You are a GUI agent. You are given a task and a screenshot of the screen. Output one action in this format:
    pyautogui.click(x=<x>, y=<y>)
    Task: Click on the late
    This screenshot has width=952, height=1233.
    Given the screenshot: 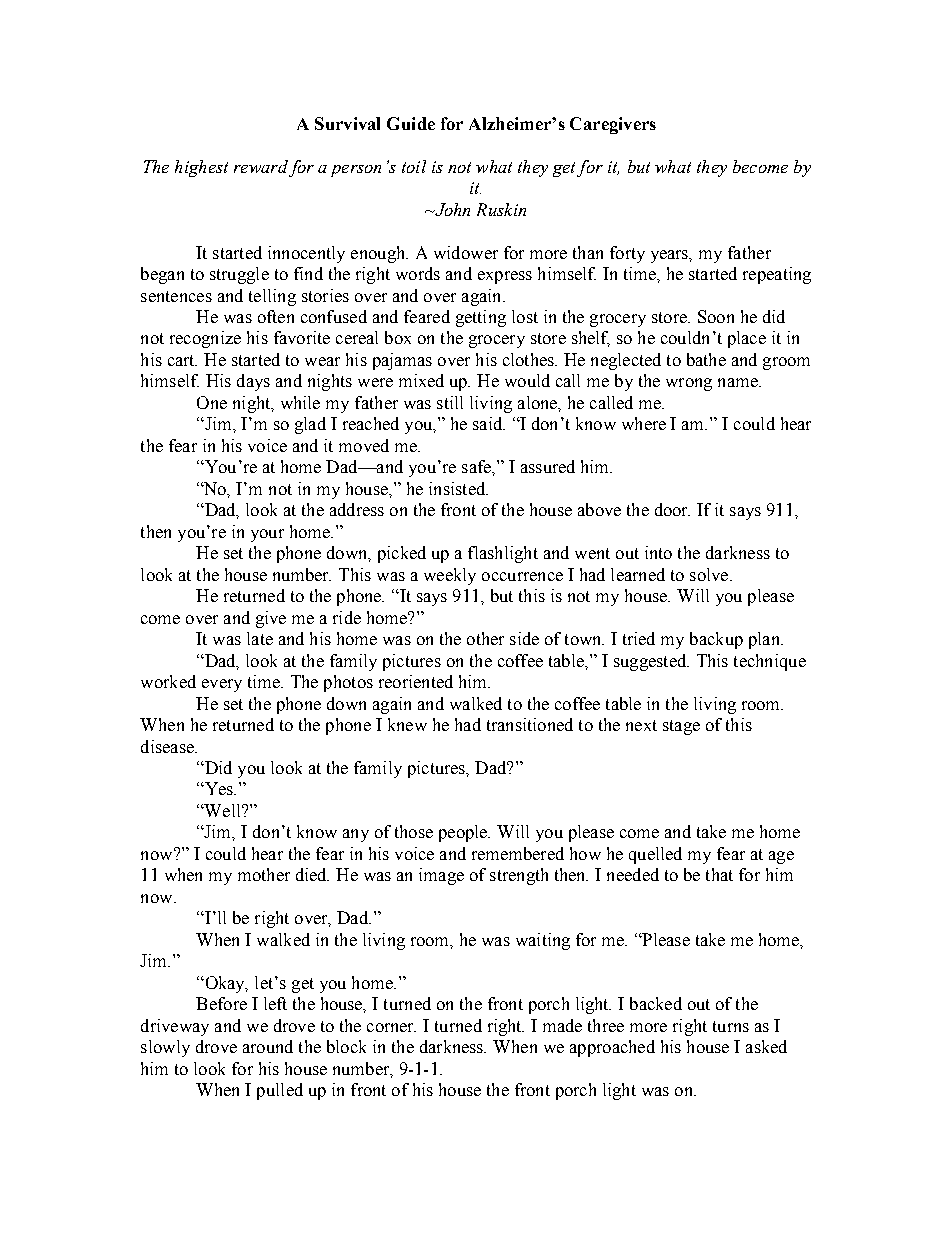 What is the action you would take?
    pyautogui.click(x=260, y=638)
